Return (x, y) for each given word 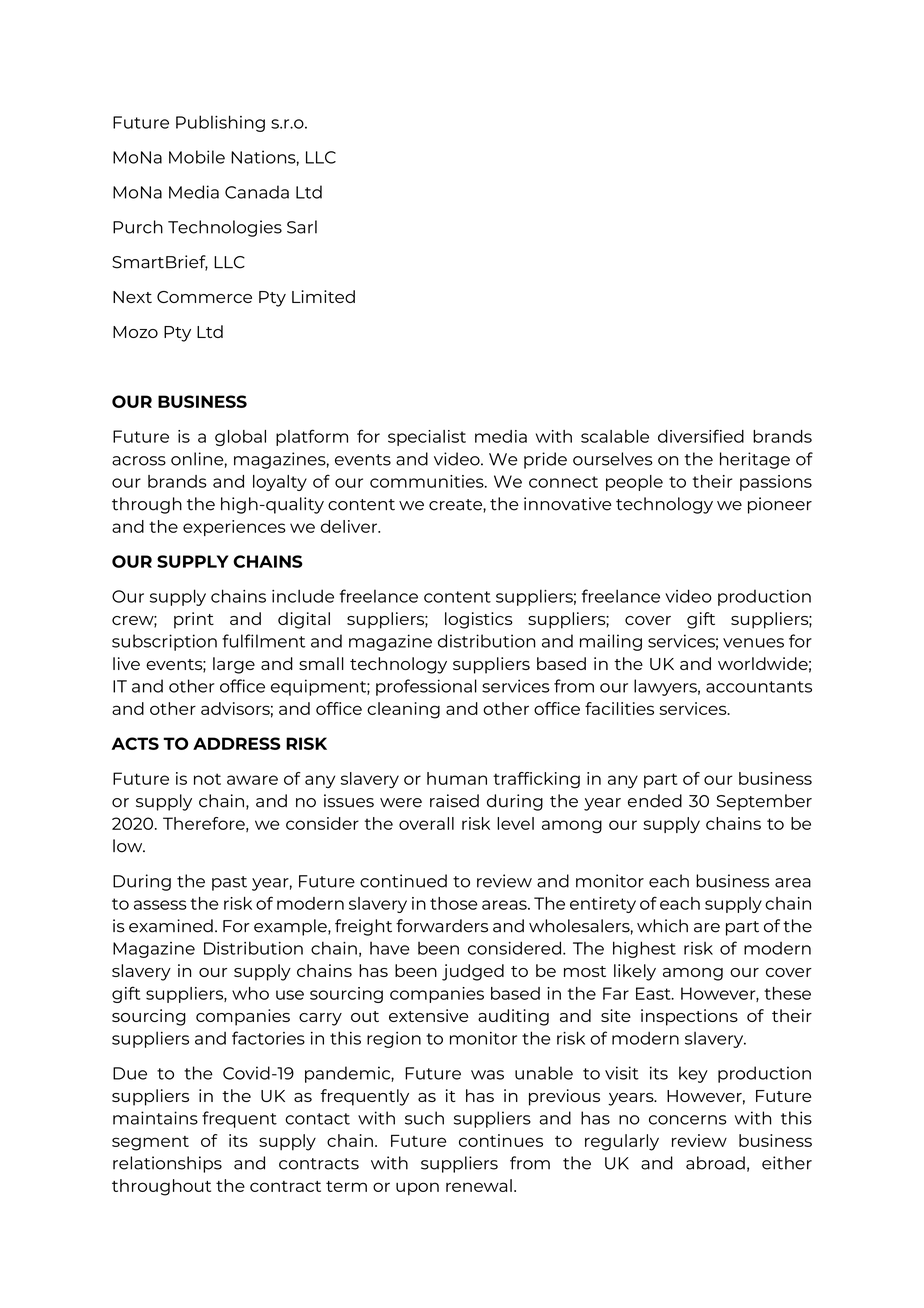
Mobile (197, 157)
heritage (755, 460)
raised (454, 801)
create (456, 506)
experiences (234, 528)
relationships (167, 1164)
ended (655, 801)
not (207, 779)
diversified (701, 436)
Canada (257, 192)
